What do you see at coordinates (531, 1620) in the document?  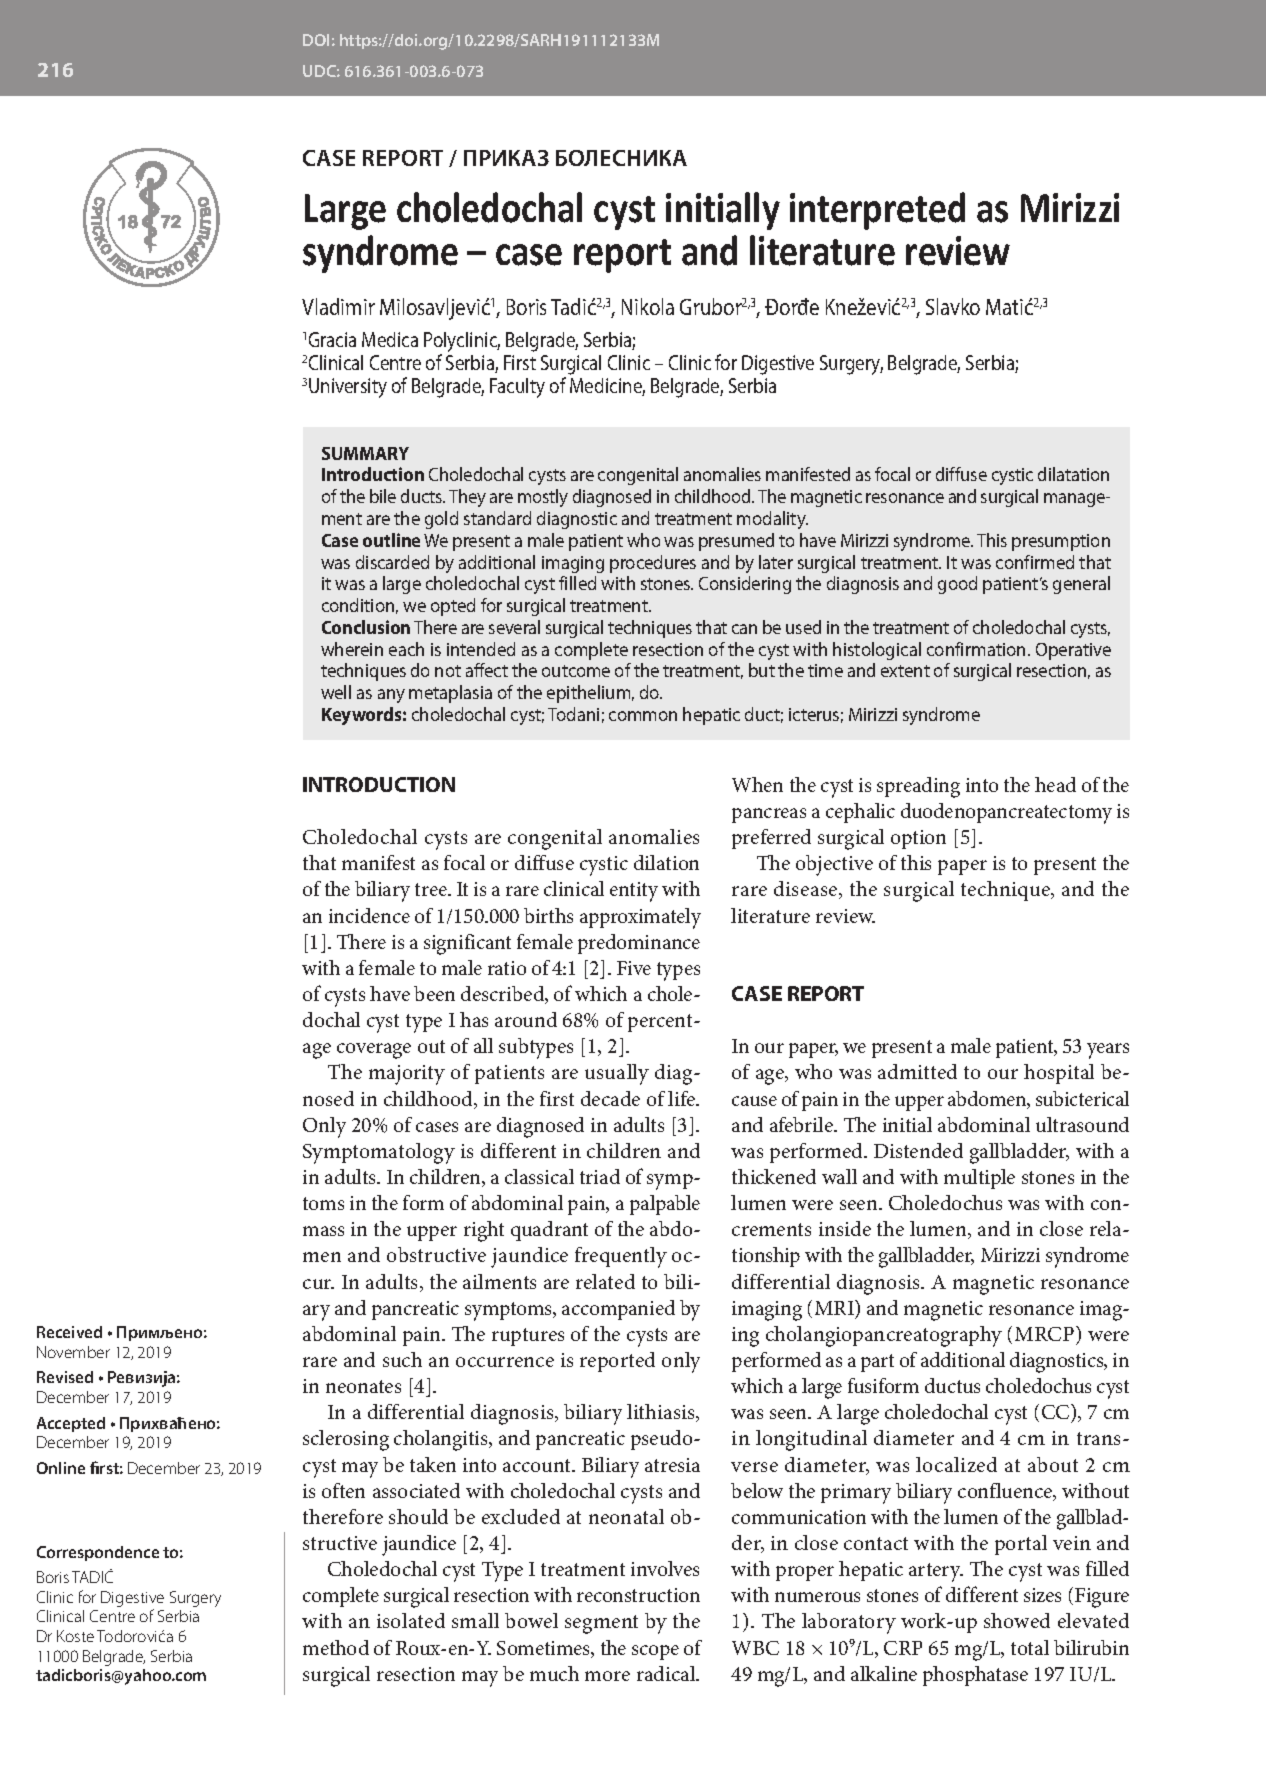 I see `bowel` at bounding box center [531, 1620].
